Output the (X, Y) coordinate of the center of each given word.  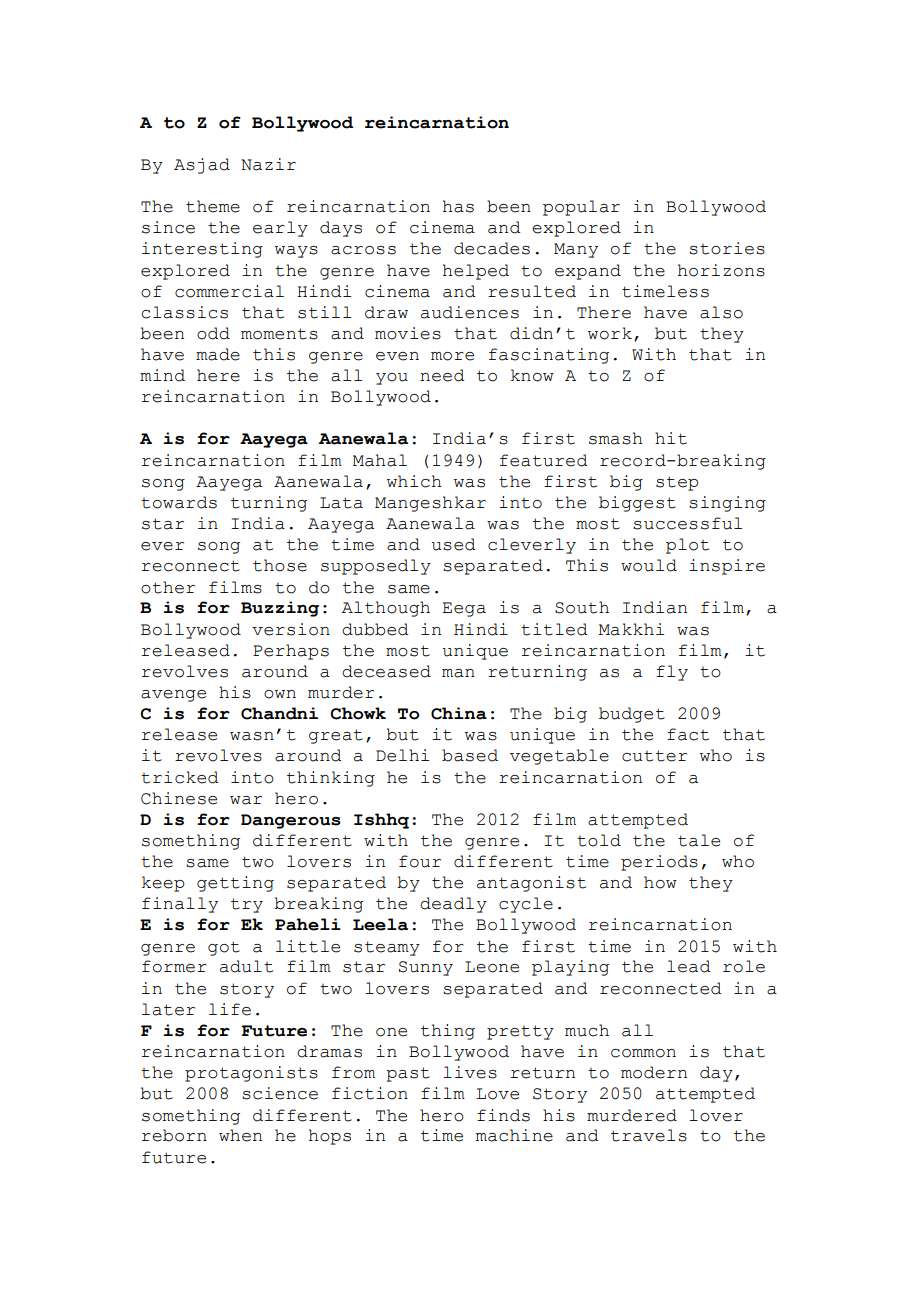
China (459, 713)
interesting (202, 250)
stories (727, 248)
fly (672, 673)
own (280, 694)
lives (470, 1072)
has (458, 206)
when (240, 1135)
